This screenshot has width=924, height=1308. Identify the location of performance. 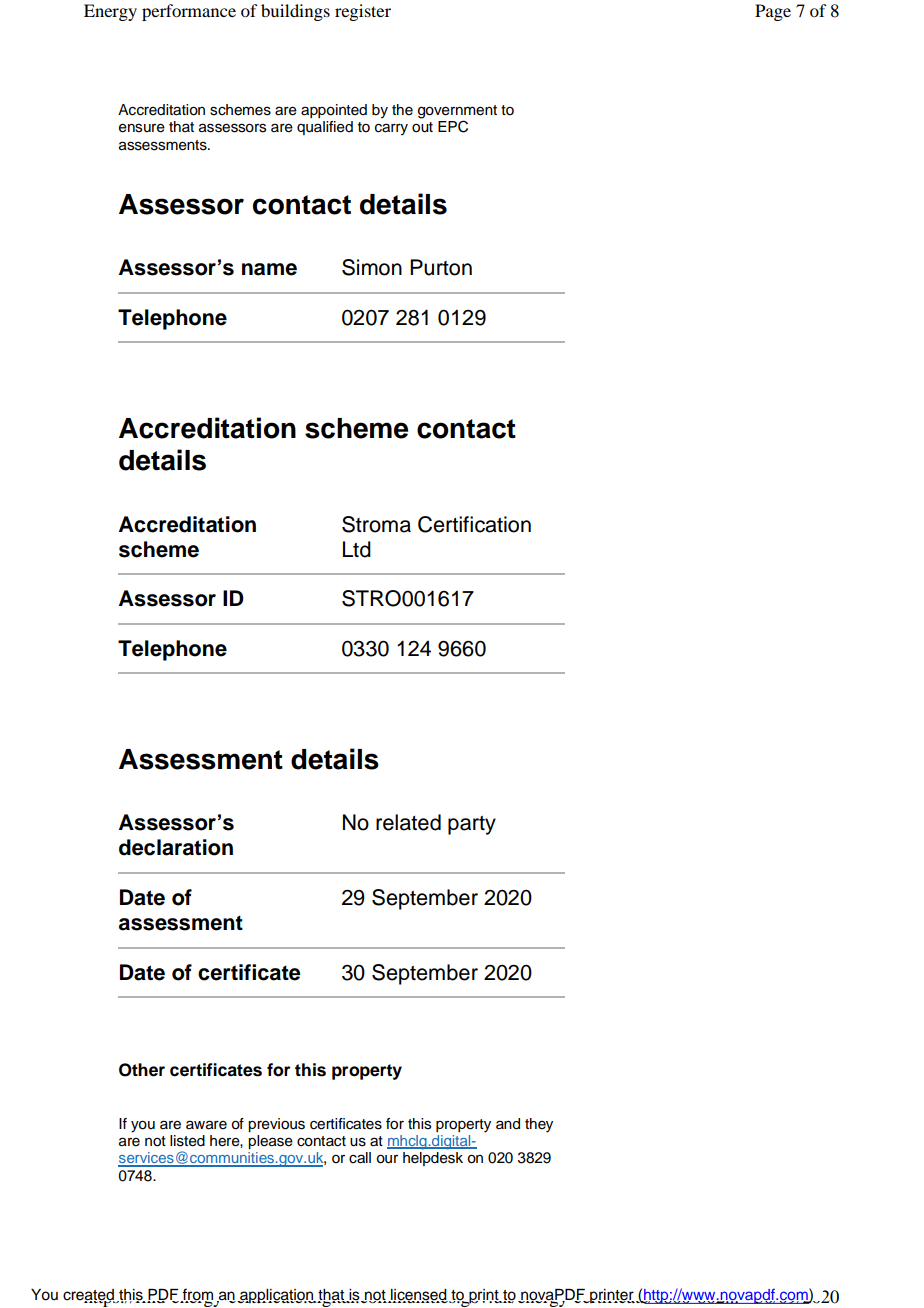
(189, 12).
